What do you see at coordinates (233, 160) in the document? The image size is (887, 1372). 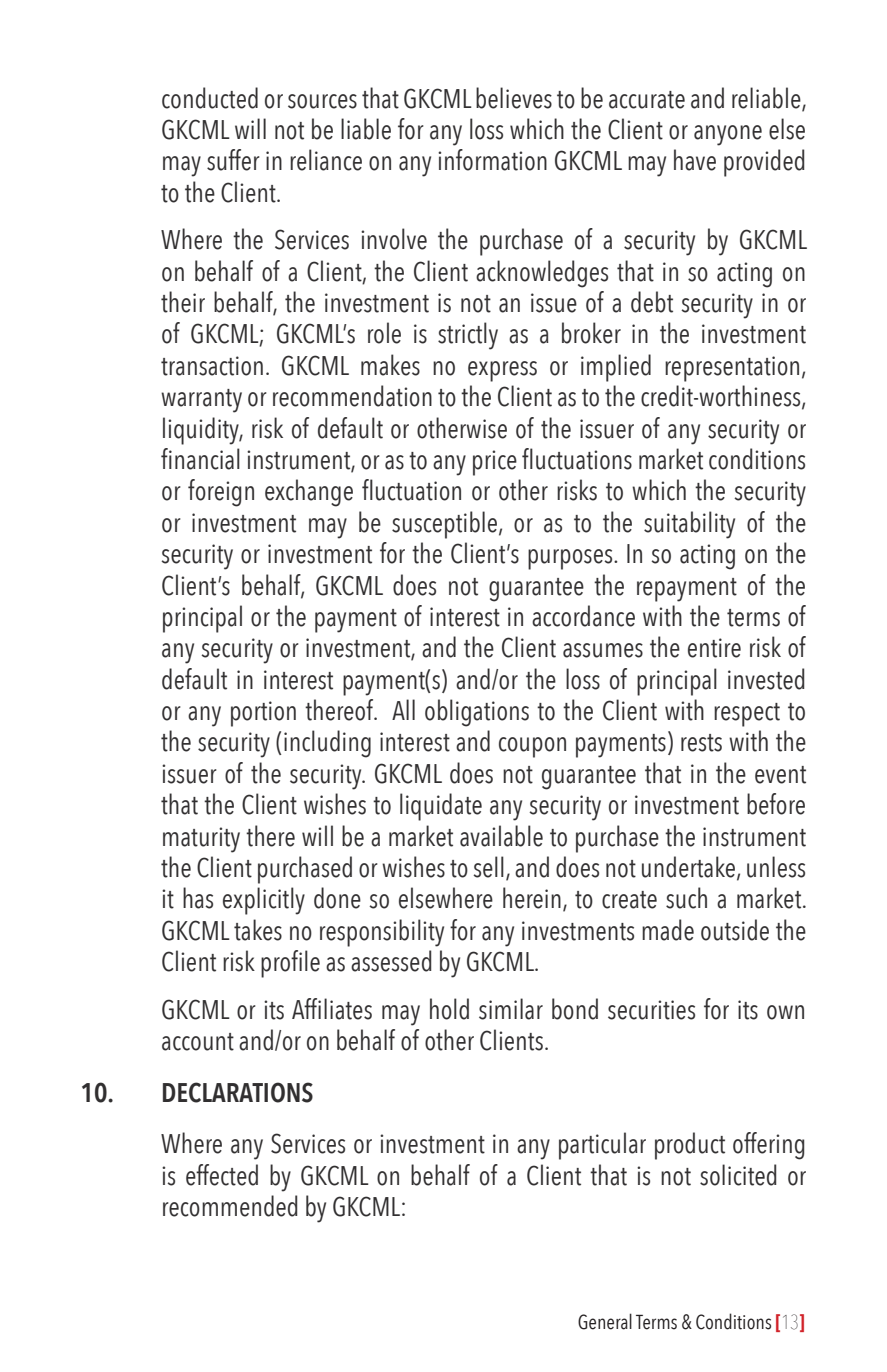 I see `suffer` at bounding box center [233, 160].
